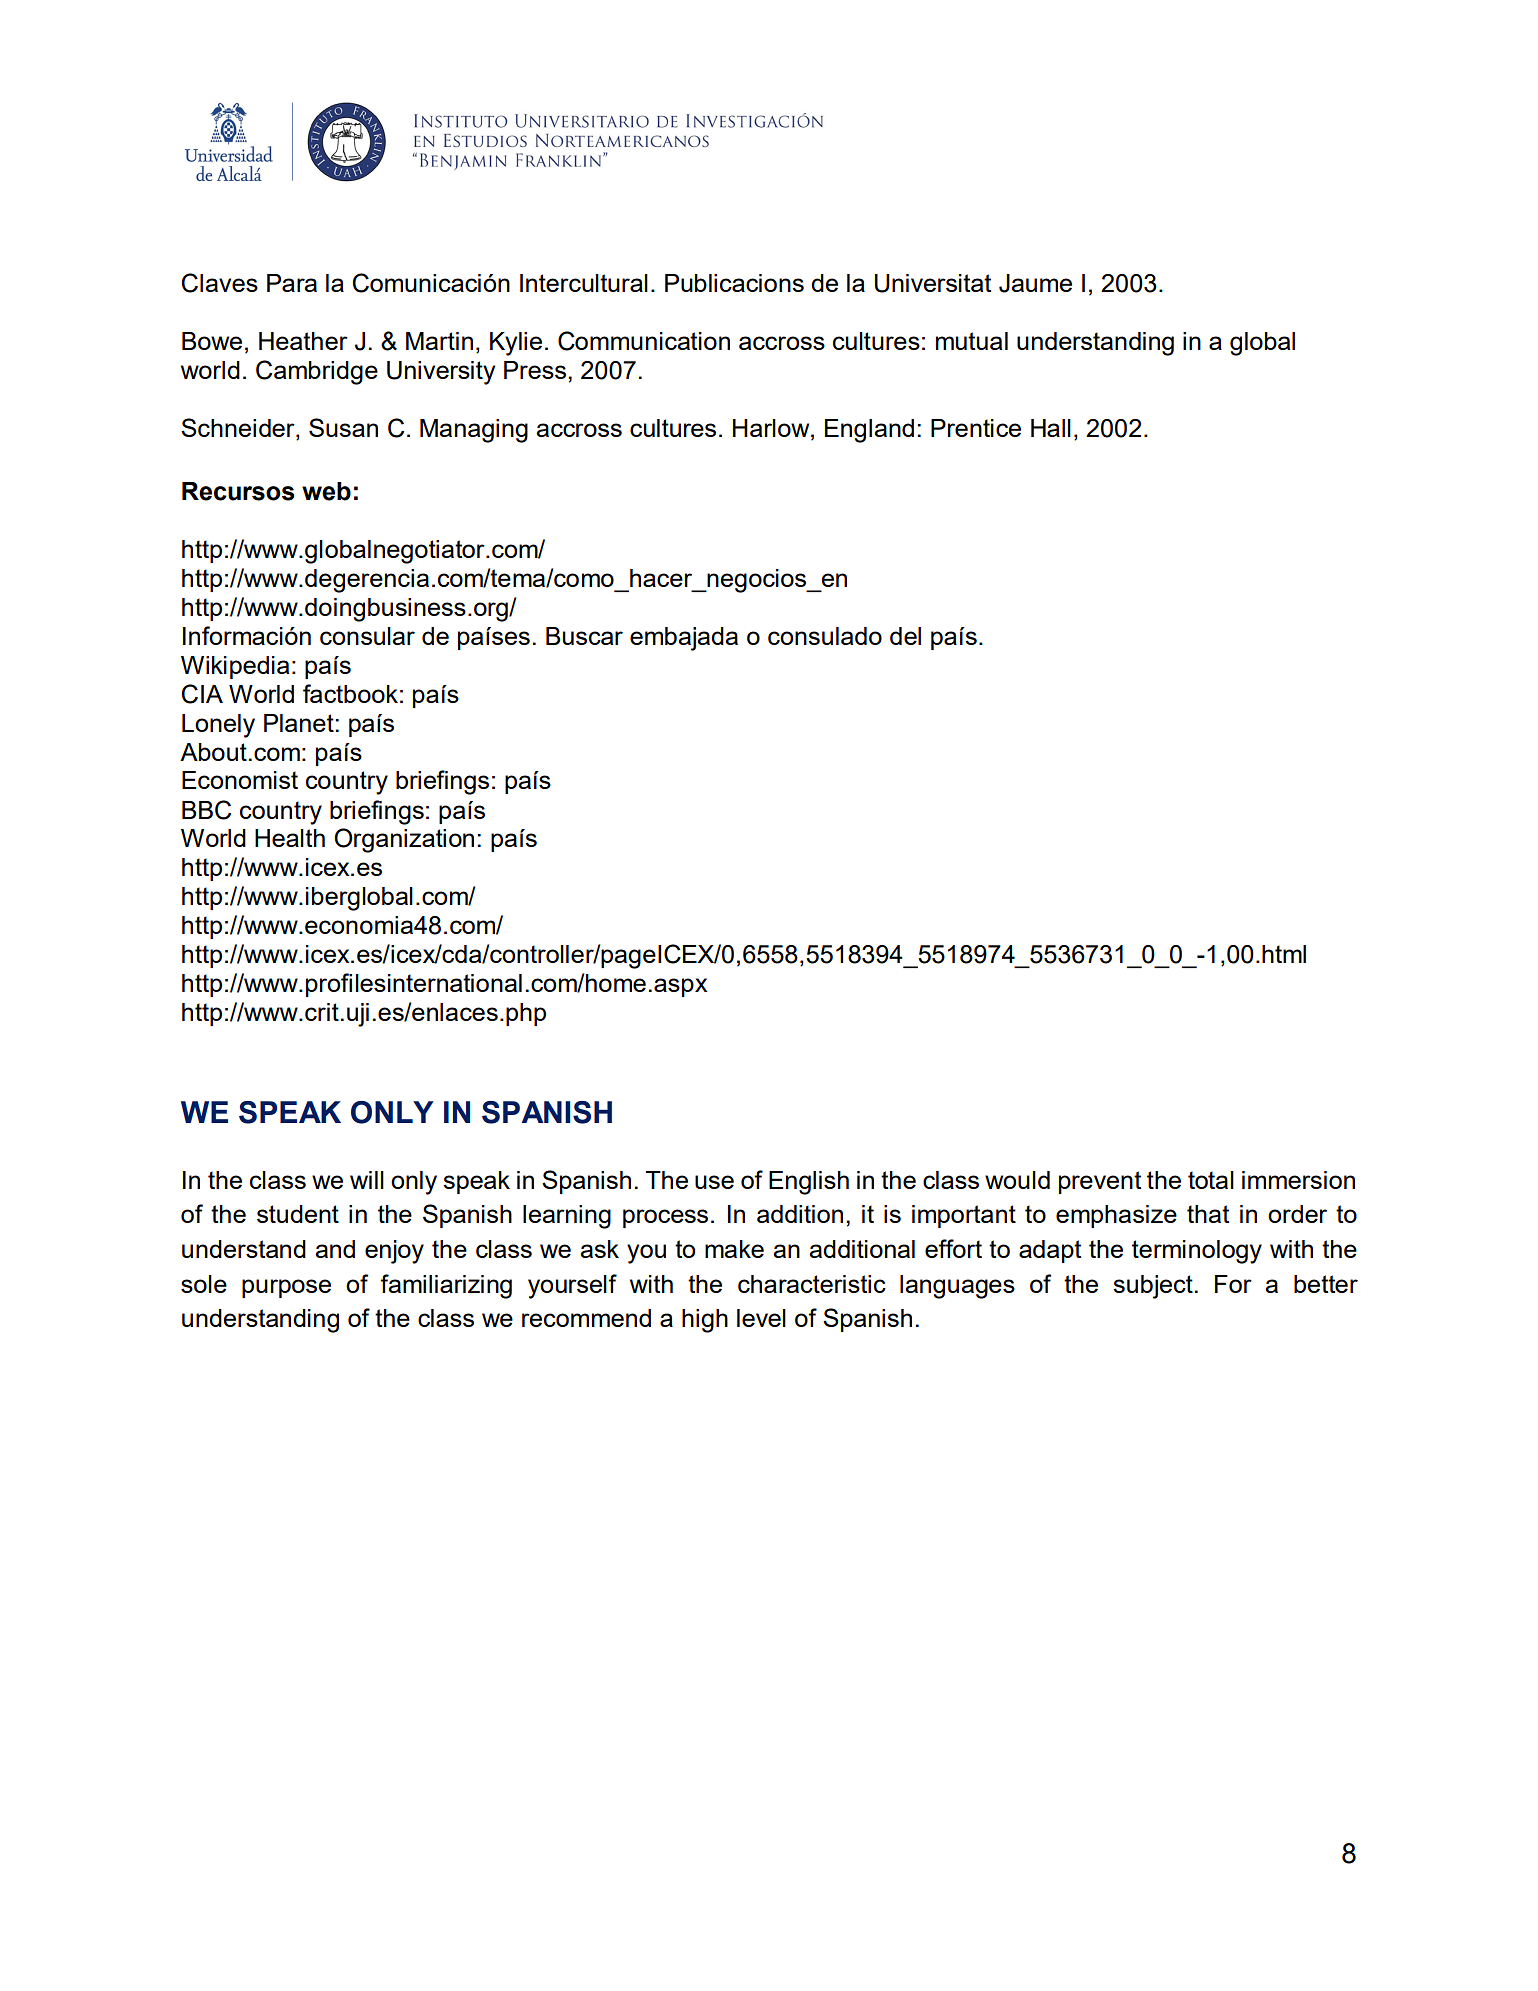  What do you see at coordinates (644, 341) in the screenshot?
I see `Communication` at bounding box center [644, 341].
